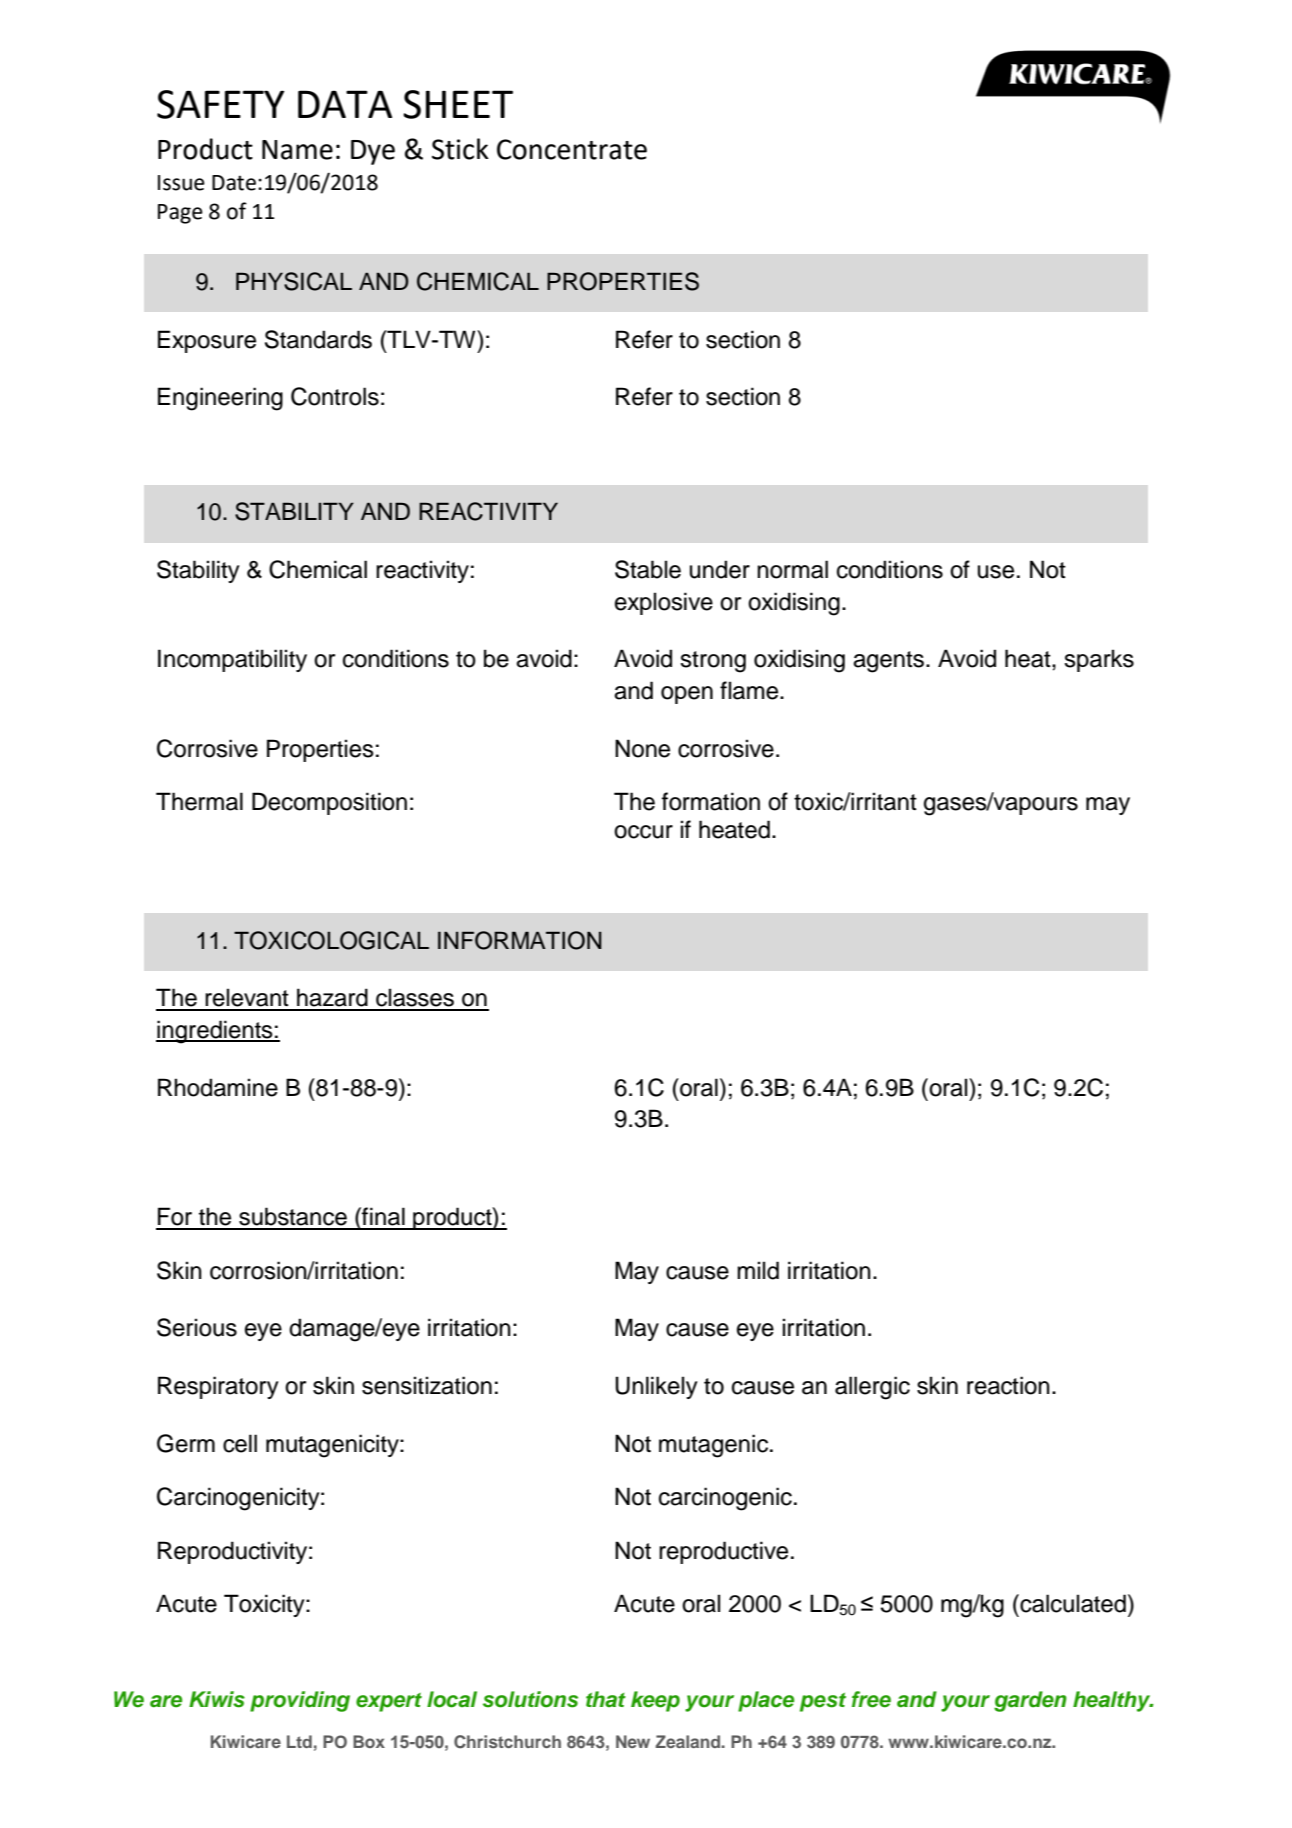 The image size is (1292, 1828). I want to click on None, so click(642, 748).
